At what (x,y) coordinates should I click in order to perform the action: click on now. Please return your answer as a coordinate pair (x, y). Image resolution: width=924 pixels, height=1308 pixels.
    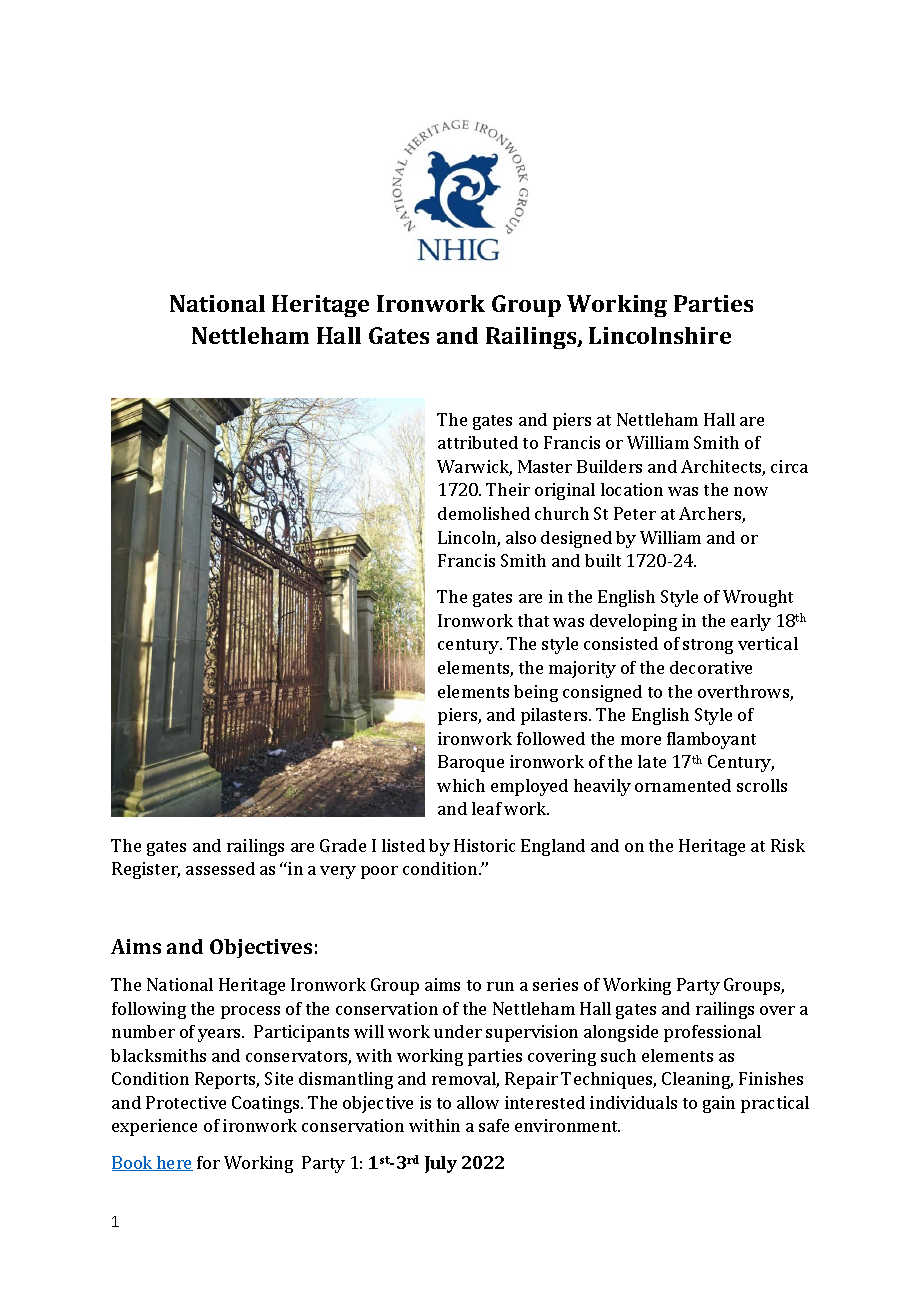
    Looking at the image, I should click on (751, 491).
